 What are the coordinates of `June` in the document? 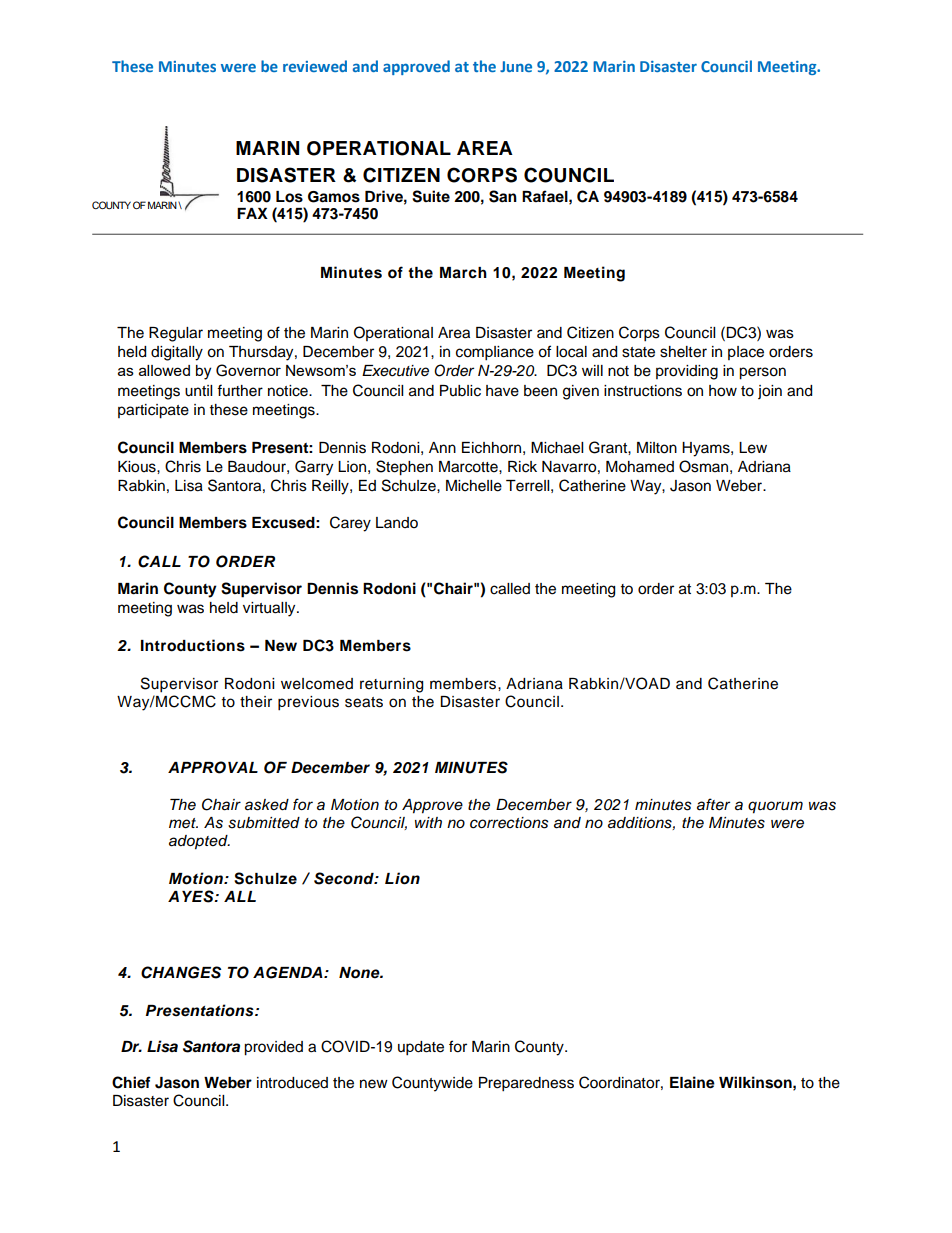 It's located at (516, 66).
